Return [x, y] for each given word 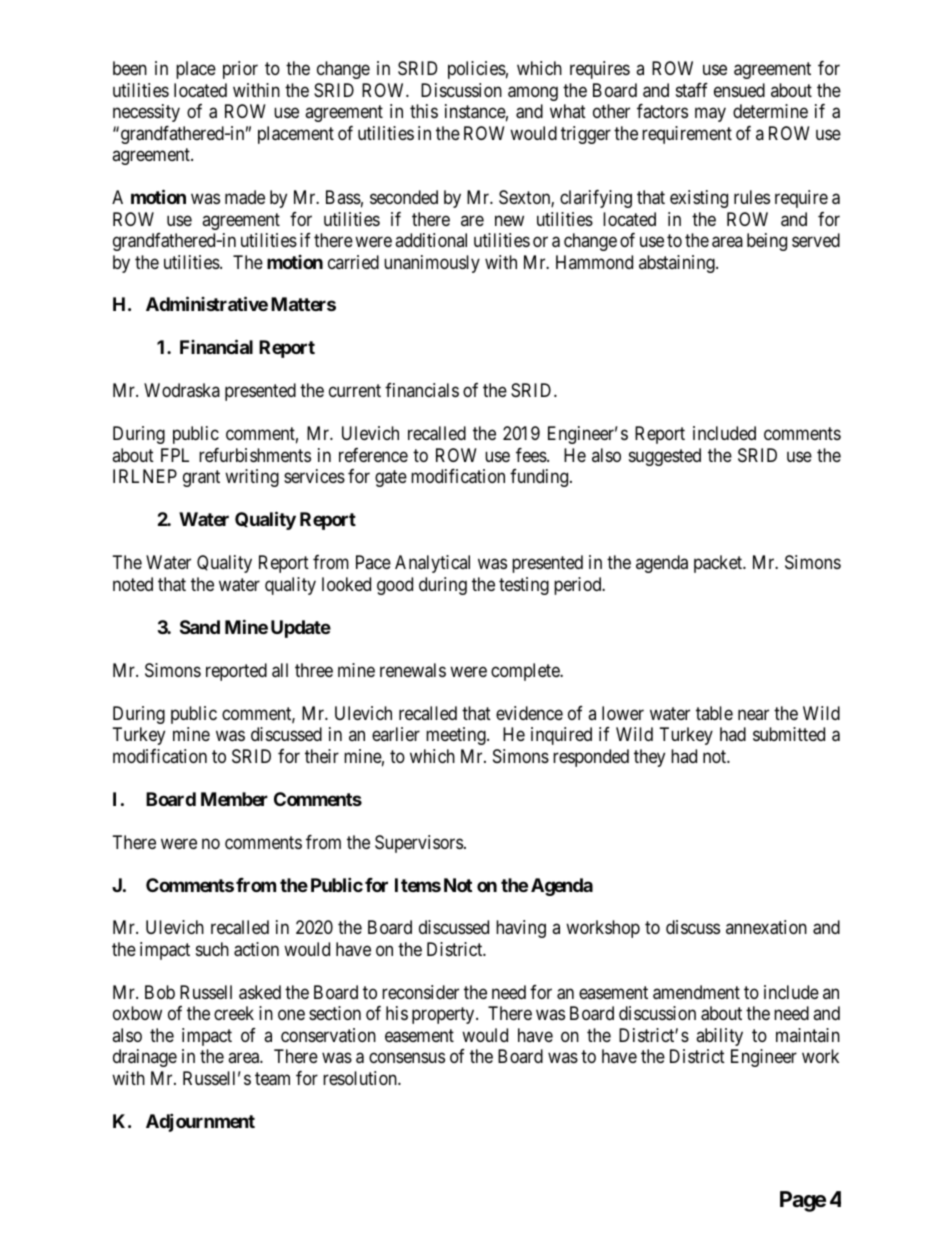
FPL [175, 455]
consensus [407, 1058]
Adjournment [200, 1122]
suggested [665, 457]
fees [532, 455]
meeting [457, 736]
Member [234, 799]
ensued [739, 90]
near [753, 715]
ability [719, 1037]
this [424, 111]
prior [240, 70]
